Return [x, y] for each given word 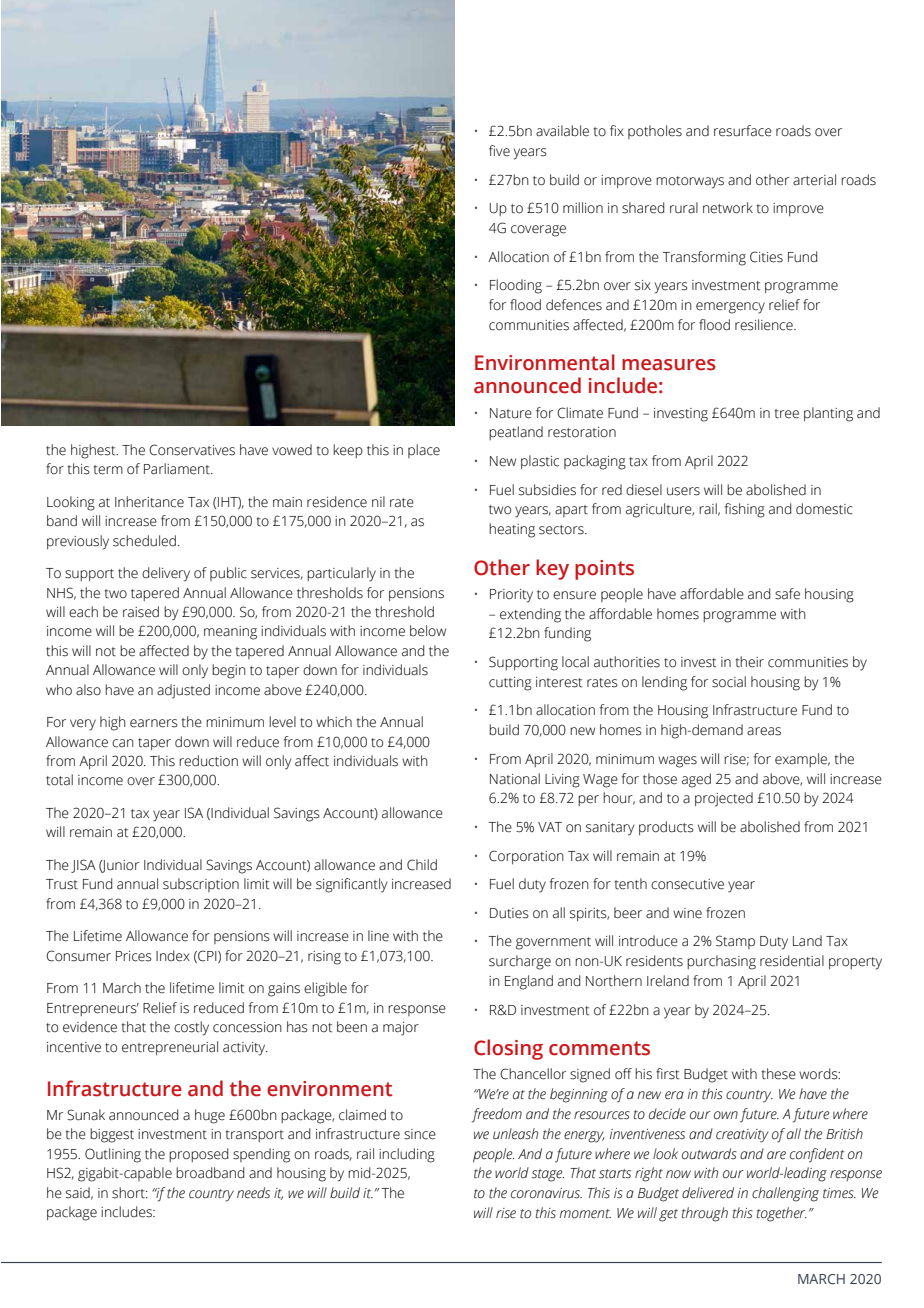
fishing [745, 510]
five [499, 151]
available [562, 131]
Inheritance [149, 502]
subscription [201, 885]
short [129, 1193]
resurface [743, 131]
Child [422, 865]
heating [512, 530]
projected [724, 799]
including [407, 1155]
